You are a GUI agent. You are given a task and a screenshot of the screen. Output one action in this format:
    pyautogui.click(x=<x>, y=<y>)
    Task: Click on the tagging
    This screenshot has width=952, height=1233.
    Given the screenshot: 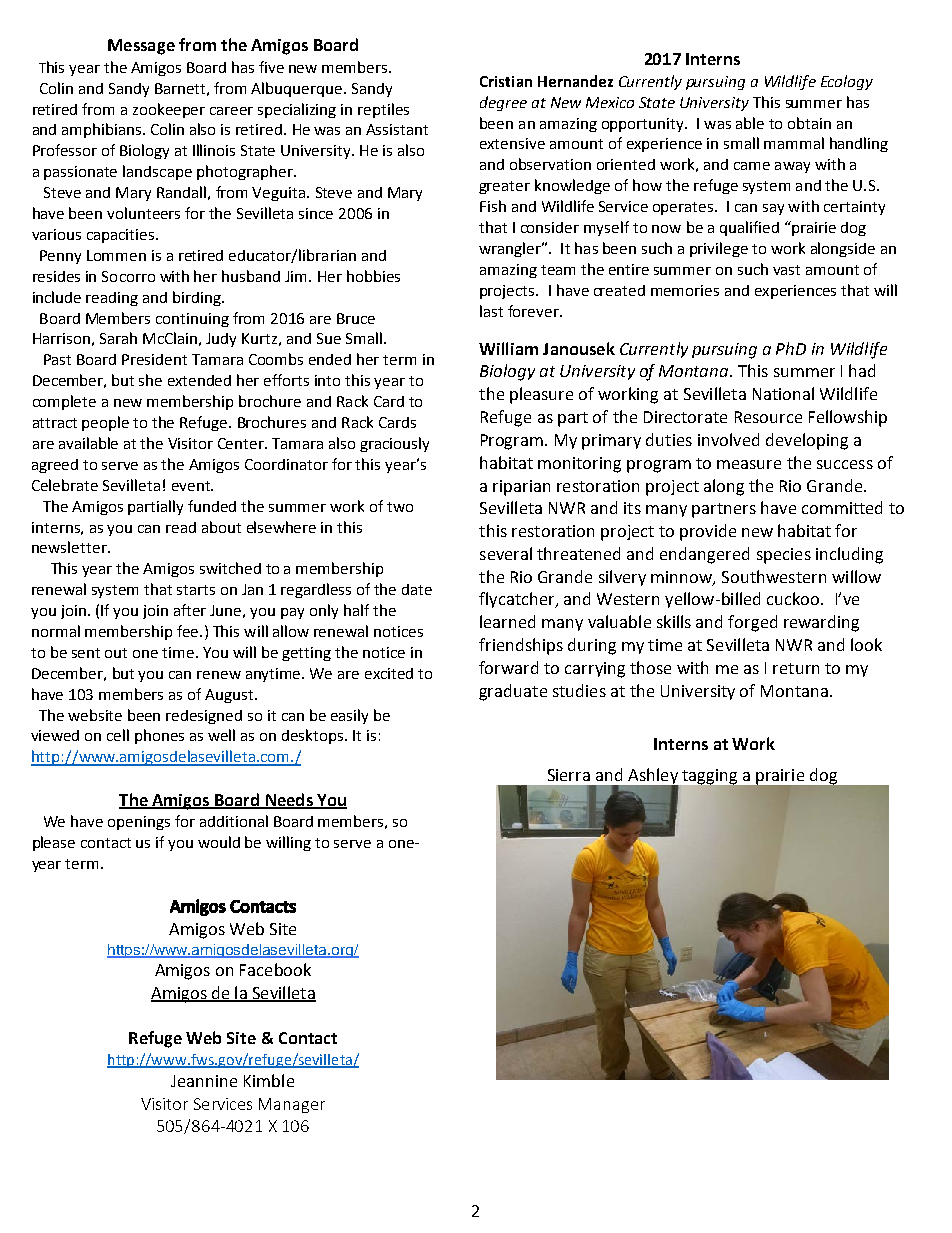 What is the action you would take?
    pyautogui.click(x=710, y=777)
